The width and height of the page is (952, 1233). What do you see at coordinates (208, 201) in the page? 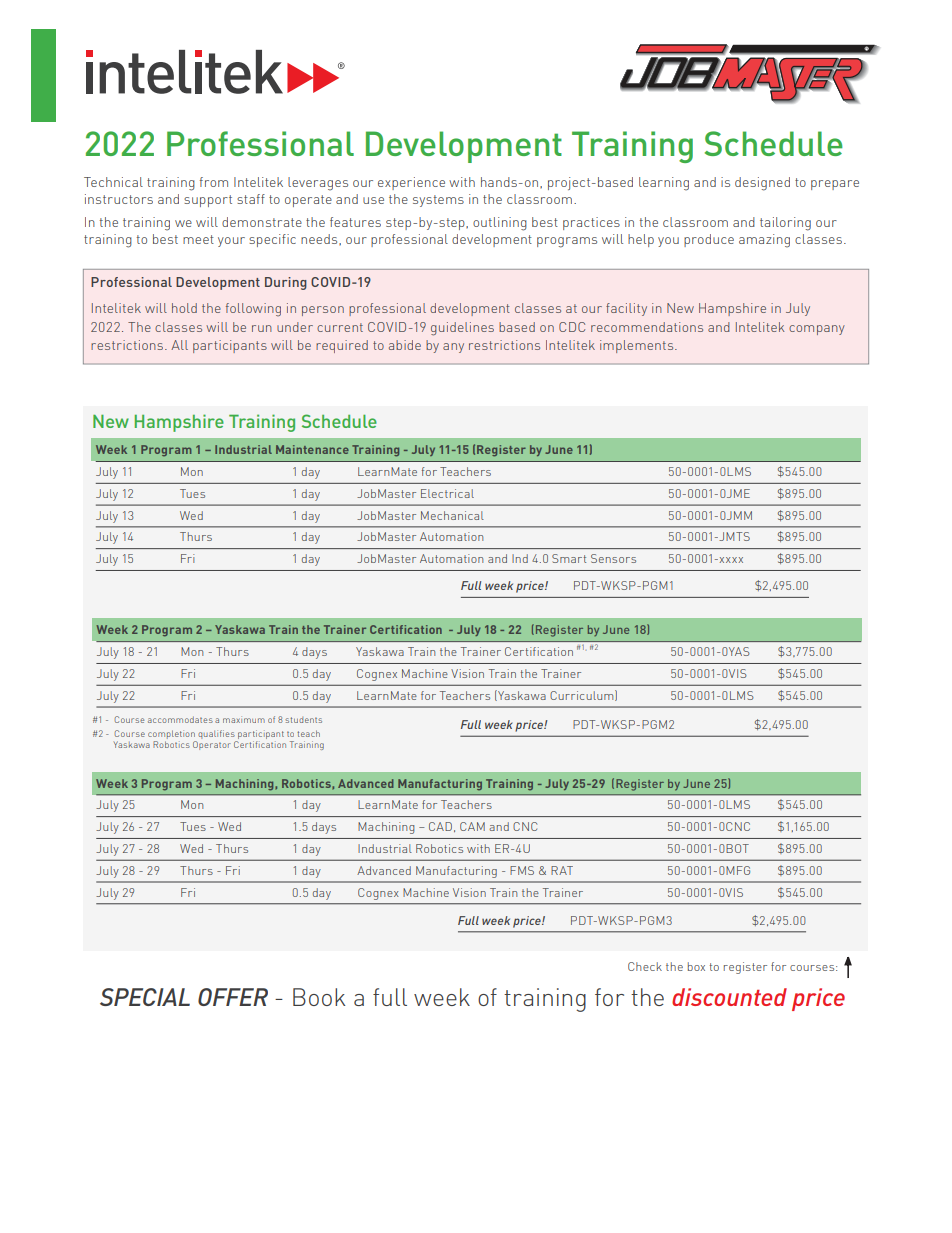
I see `support` at bounding box center [208, 201].
